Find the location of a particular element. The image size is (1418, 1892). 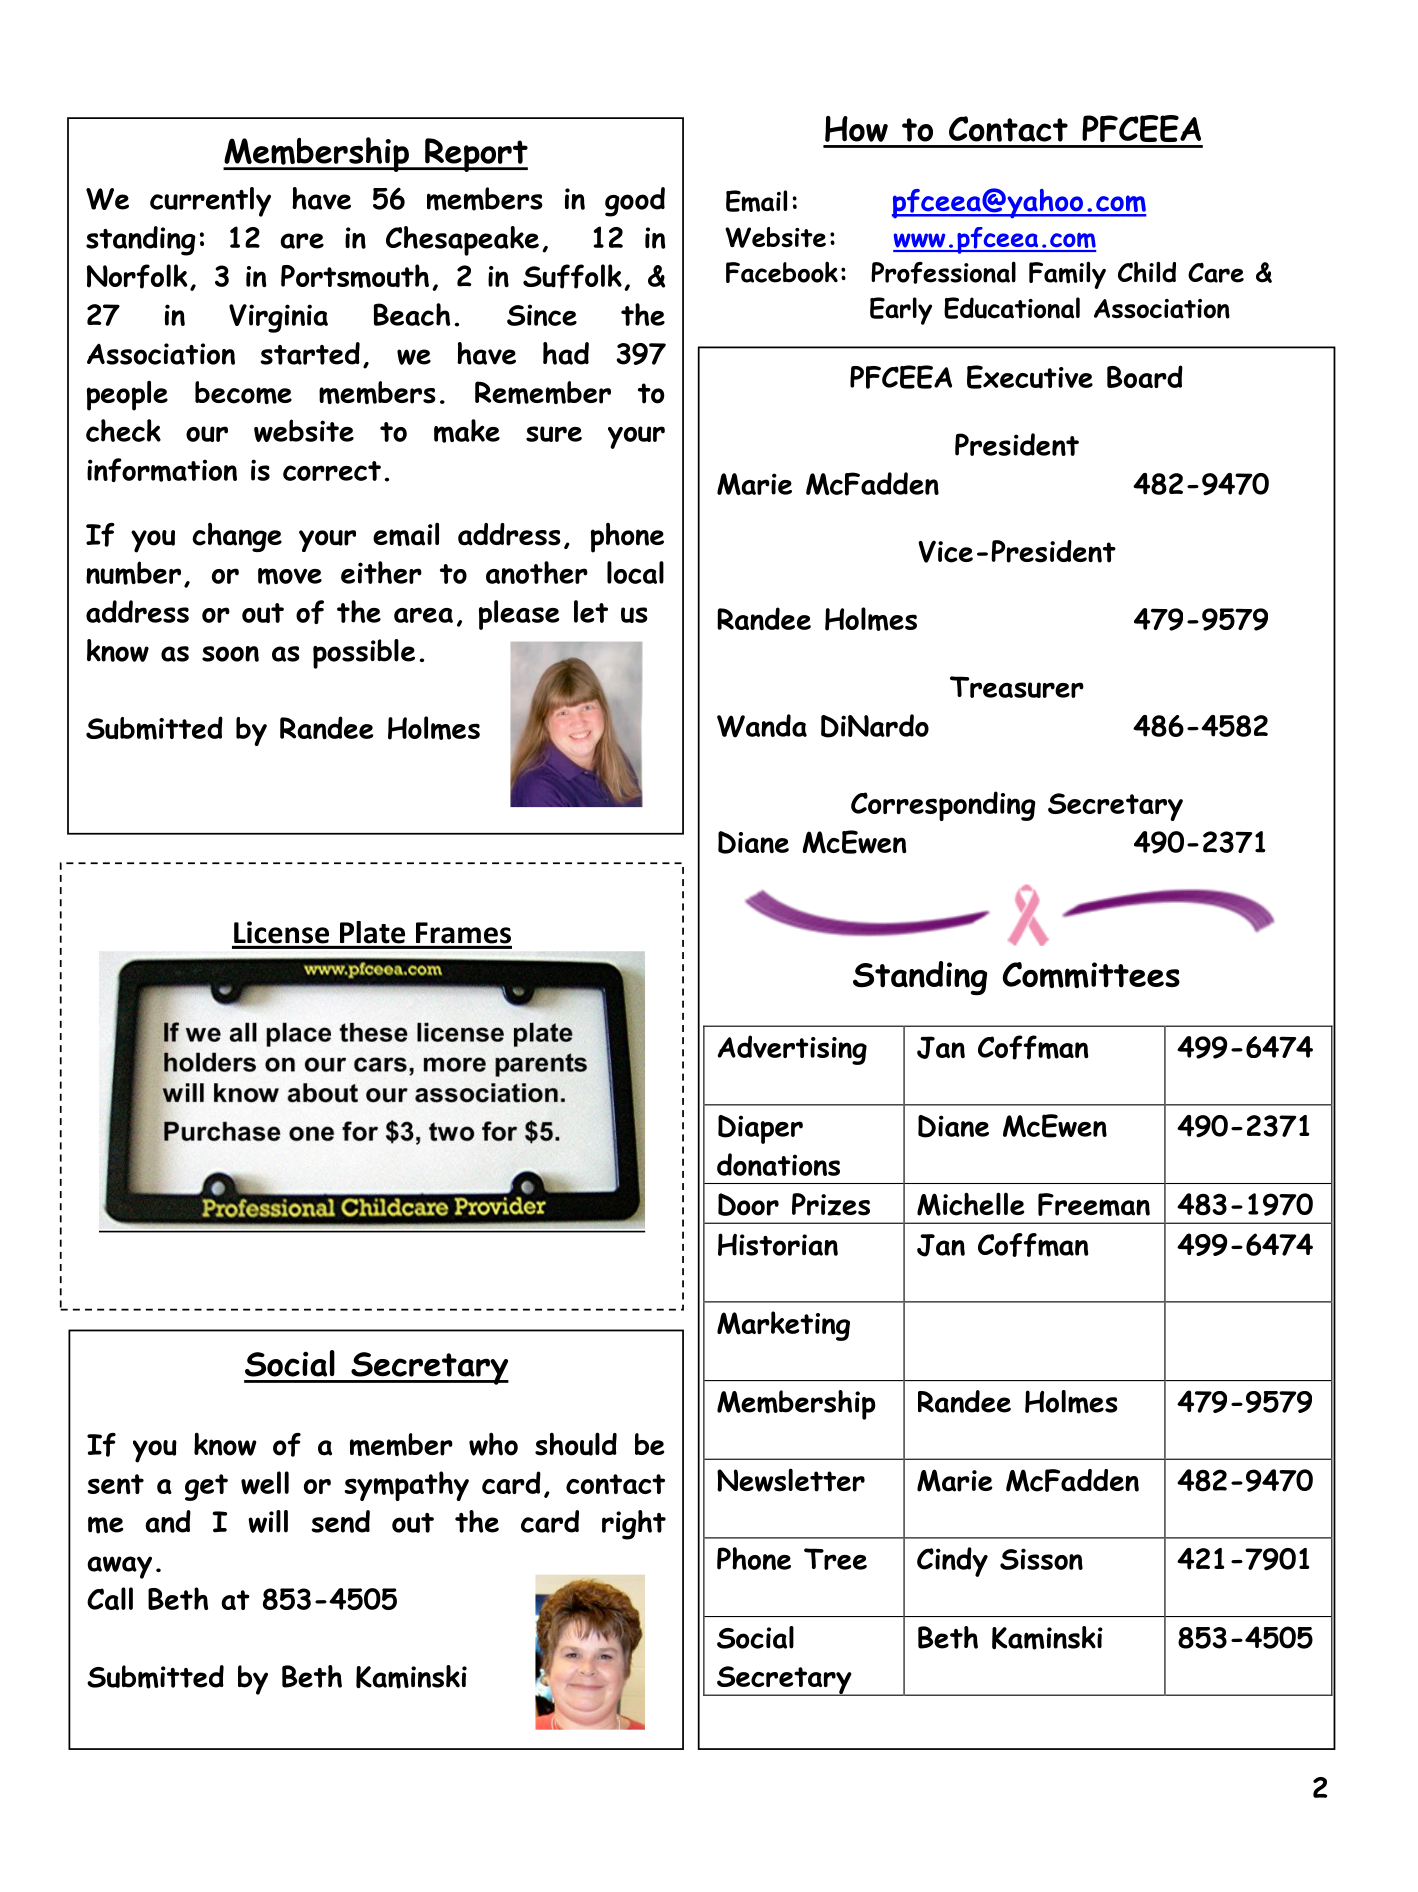

Corresponding is located at coordinates (943, 806).
